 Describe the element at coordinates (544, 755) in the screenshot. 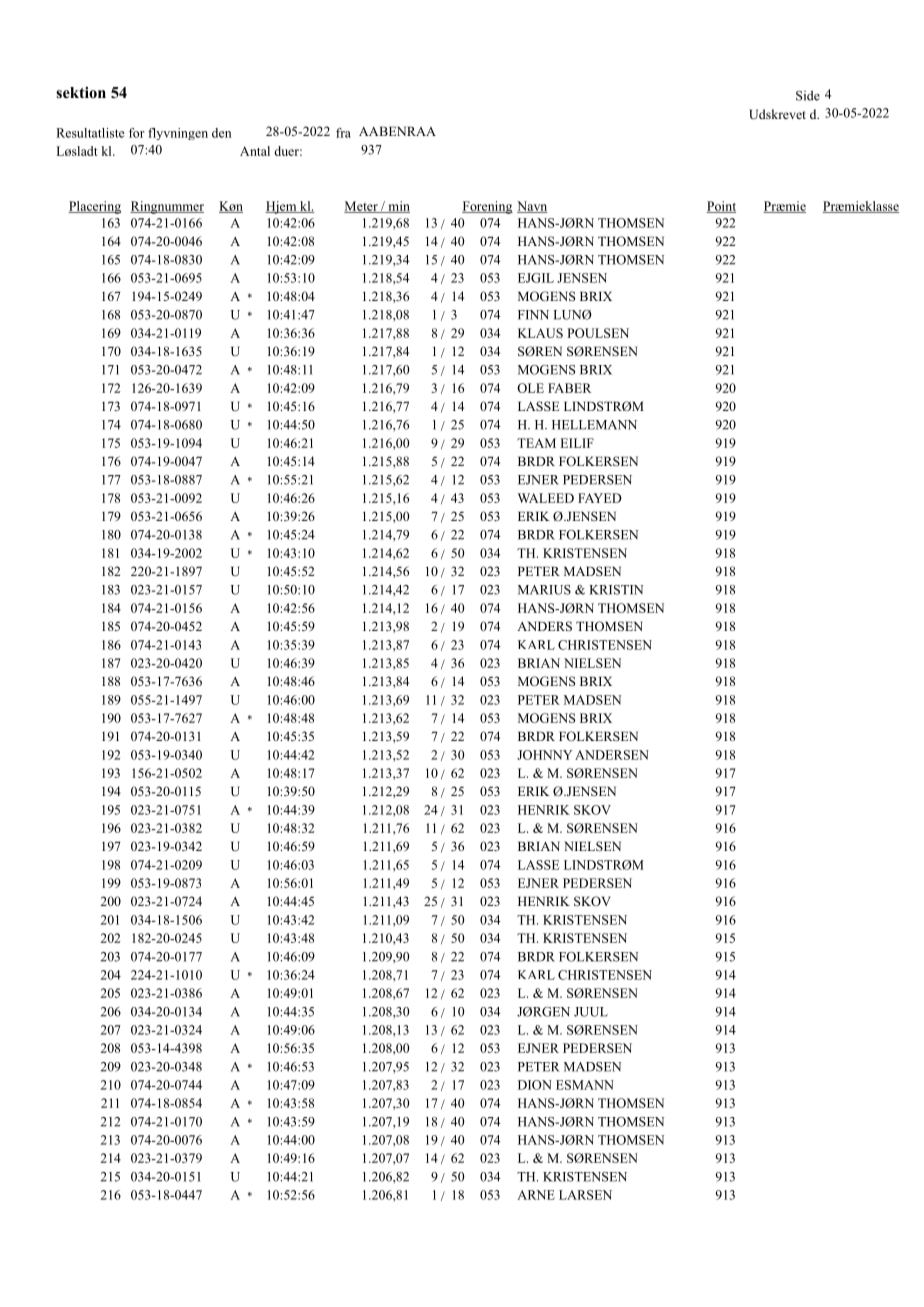

I see `JOHNNY` at that location.
